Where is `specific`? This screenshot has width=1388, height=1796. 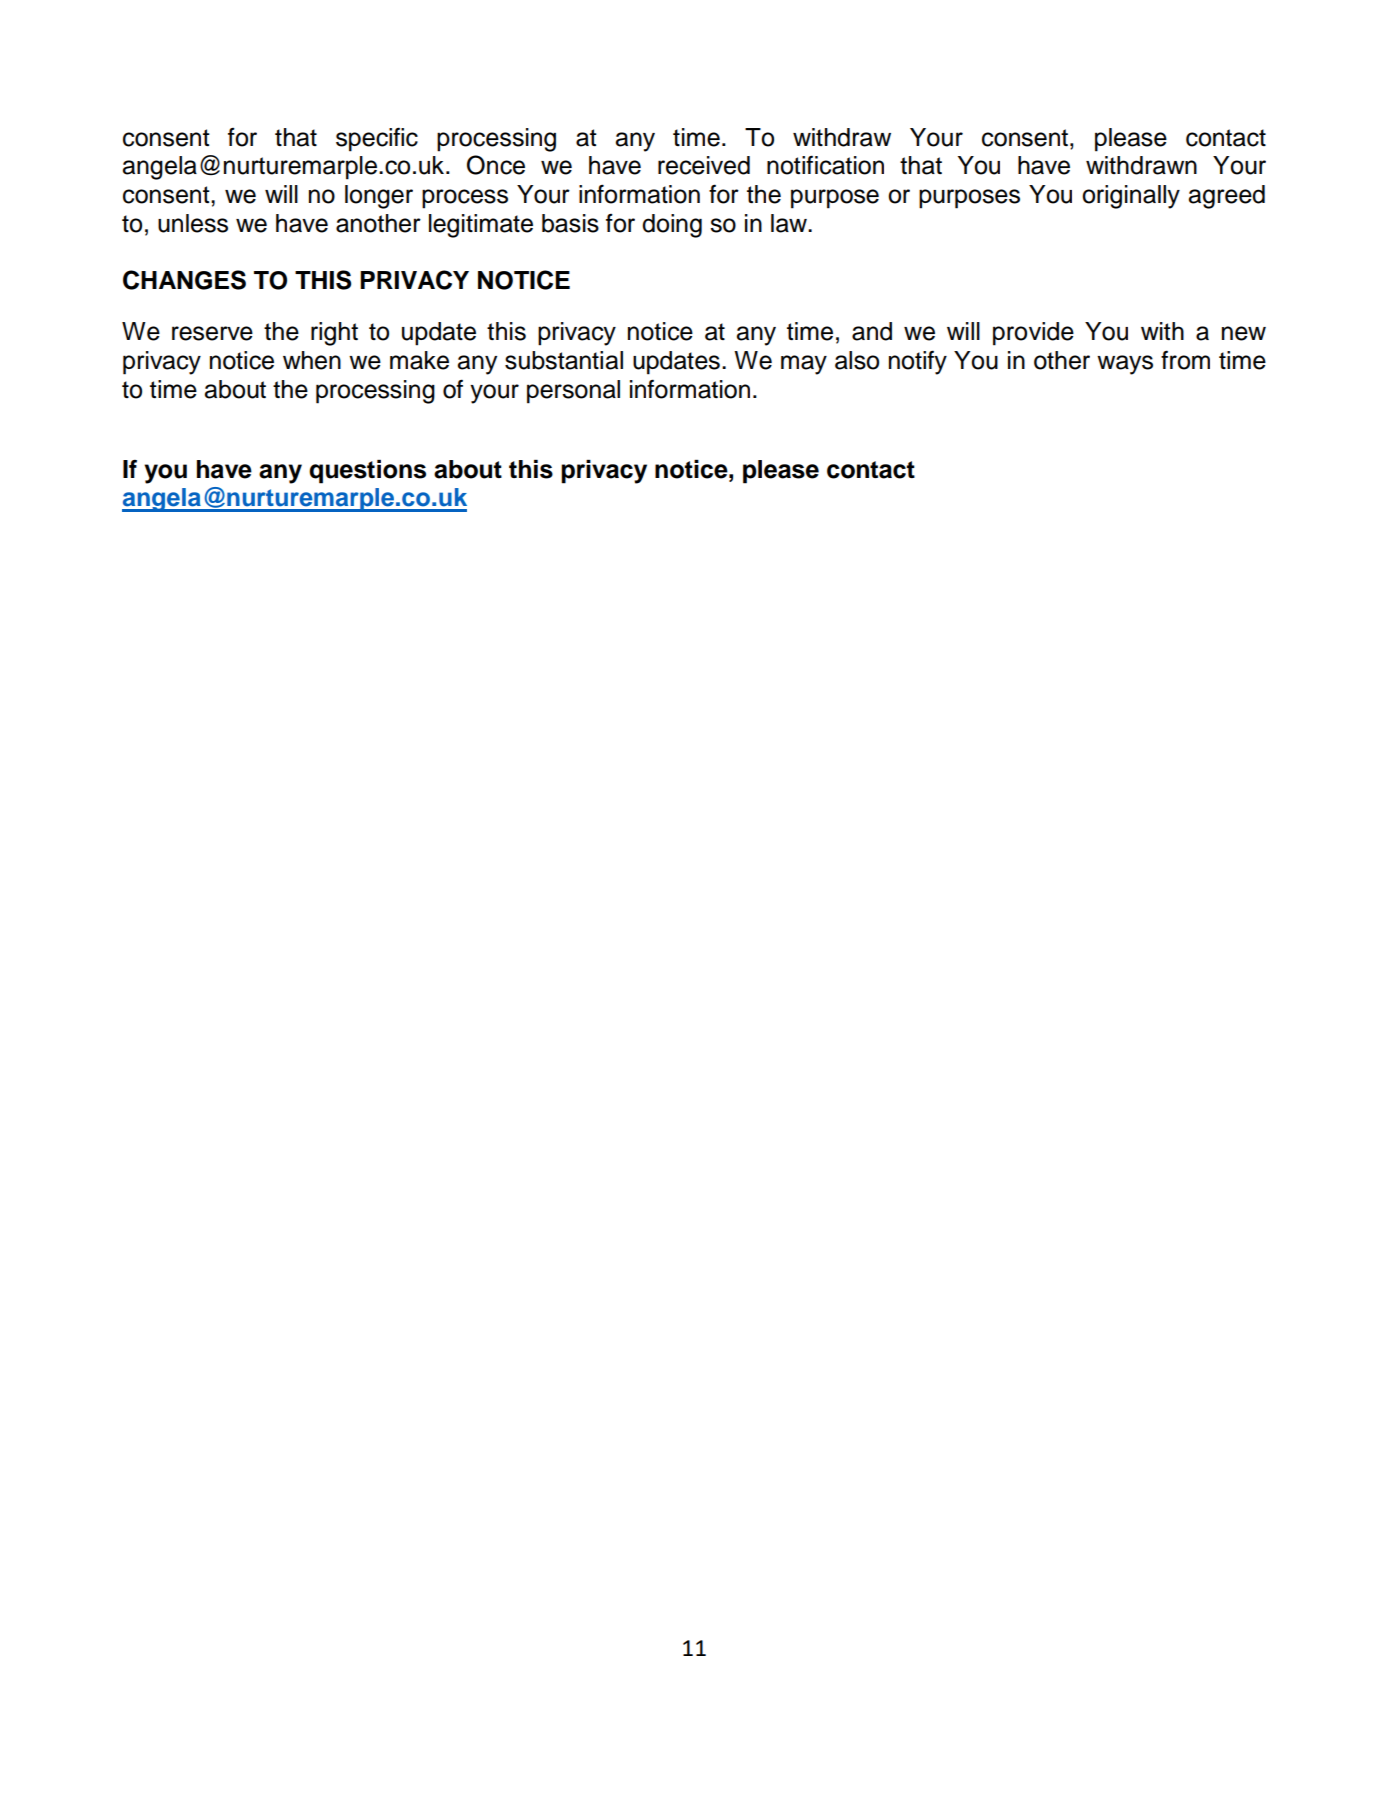 specific is located at coordinates (377, 139).
